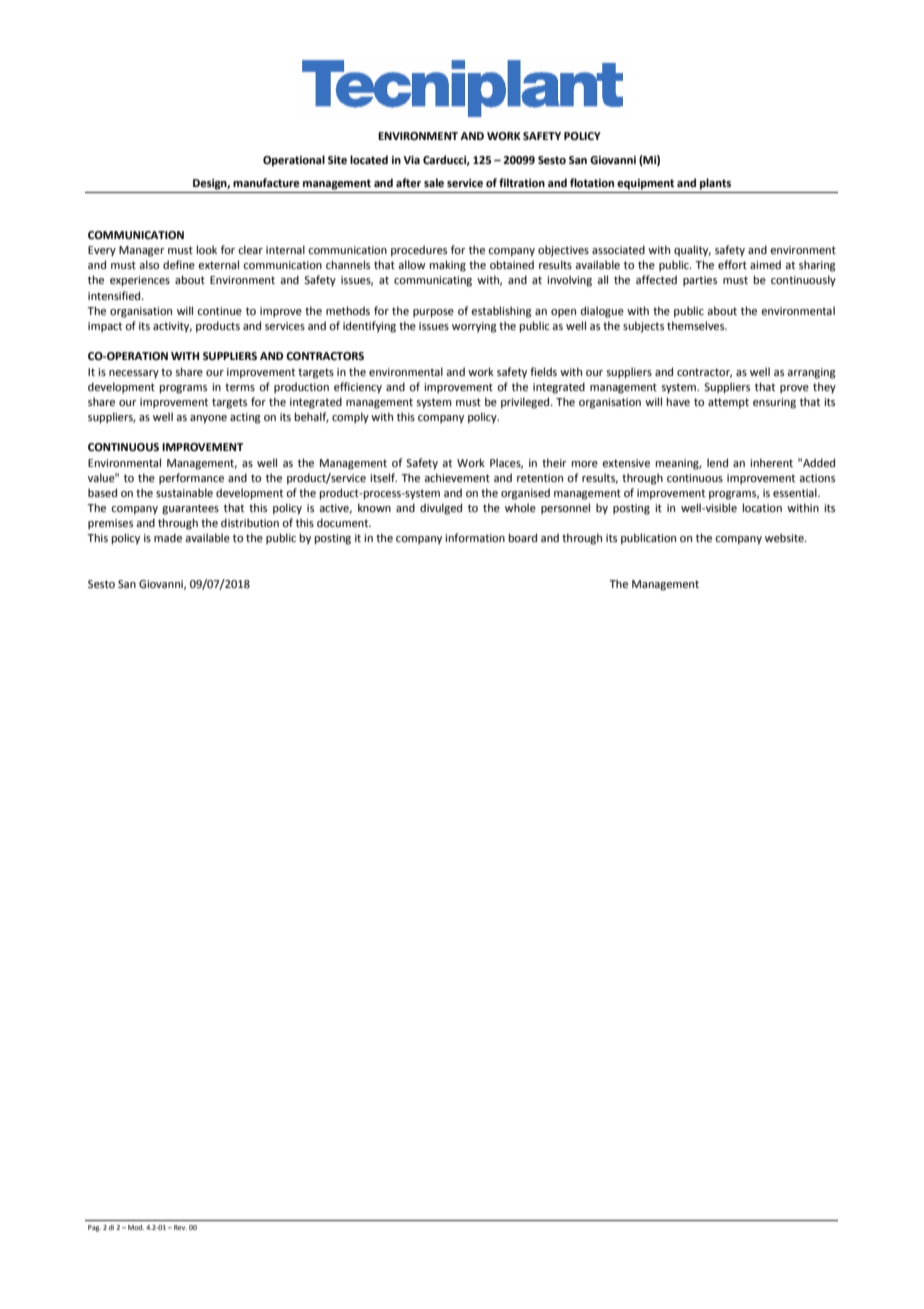  Describe the element at coordinates (180, 1227) in the page. I see `Rev` at that location.
